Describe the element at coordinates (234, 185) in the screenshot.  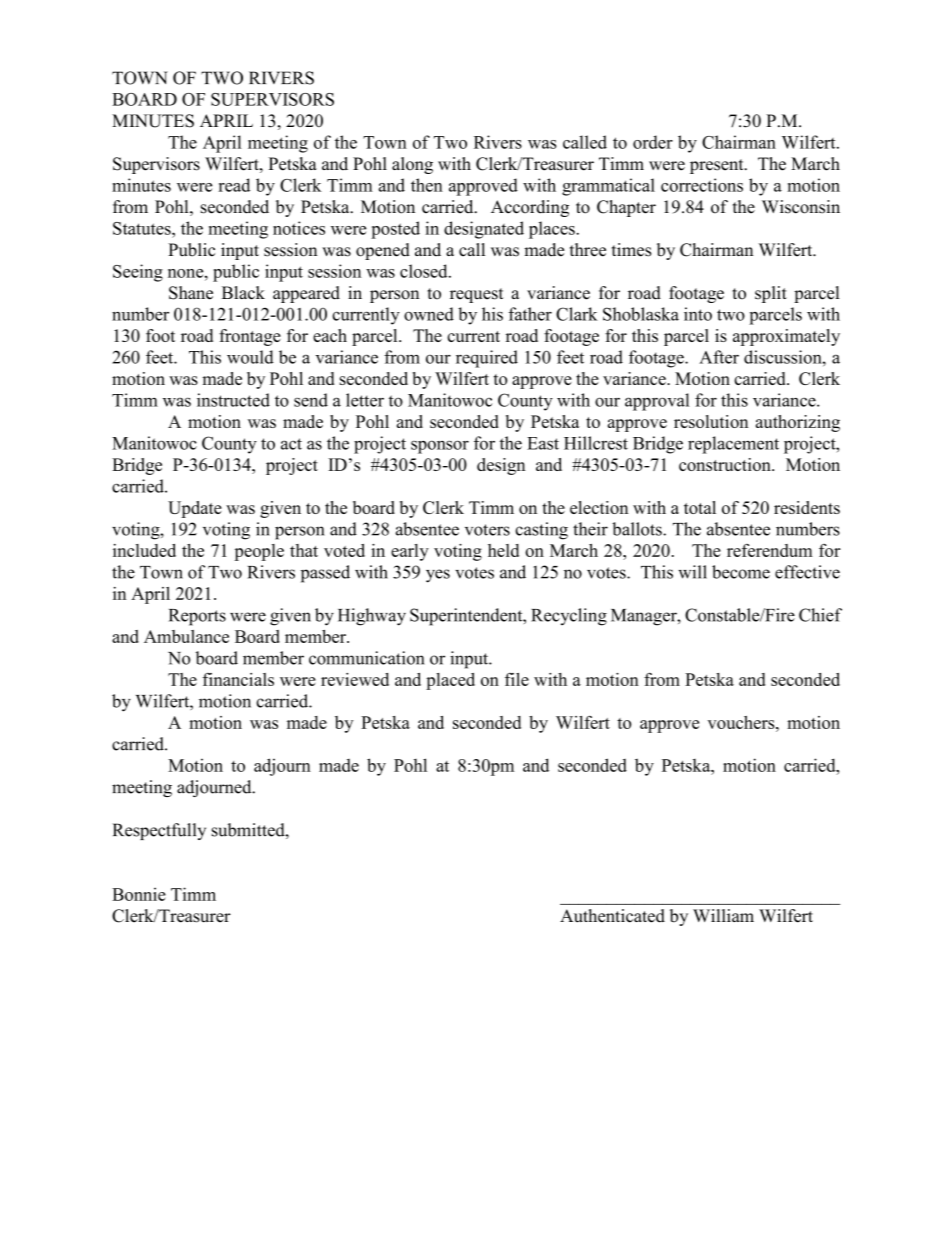
I see `read` at that location.
